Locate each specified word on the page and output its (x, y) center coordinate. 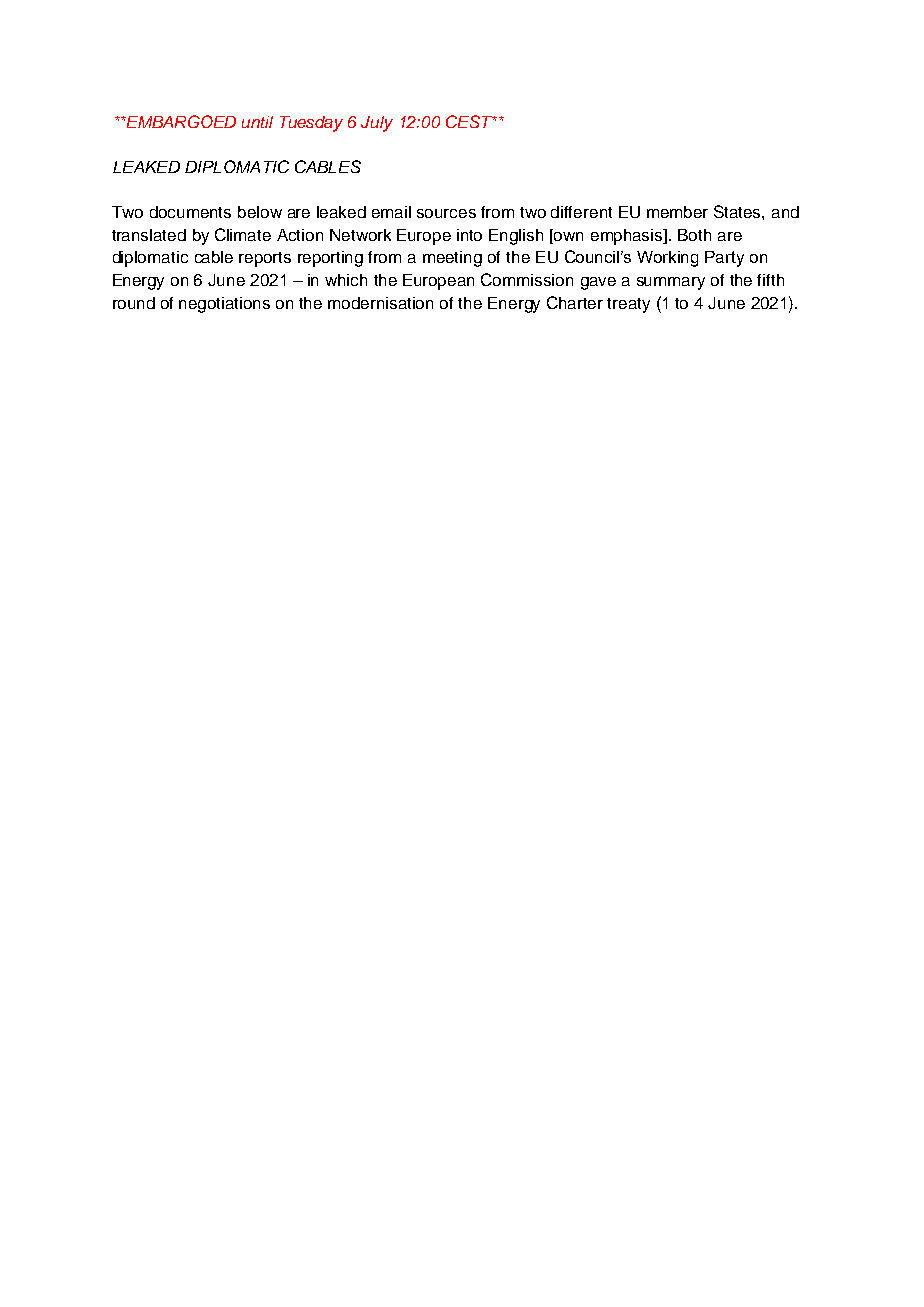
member (677, 212)
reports (265, 259)
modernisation (380, 303)
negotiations (224, 305)
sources (446, 213)
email (391, 212)
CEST (470, 121)
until (257, 122)
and (785, 212)
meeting (452, 259)
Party (724, 259)
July (377, 124)
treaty (628, 305)
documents (190, 212)
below (260, 212)
